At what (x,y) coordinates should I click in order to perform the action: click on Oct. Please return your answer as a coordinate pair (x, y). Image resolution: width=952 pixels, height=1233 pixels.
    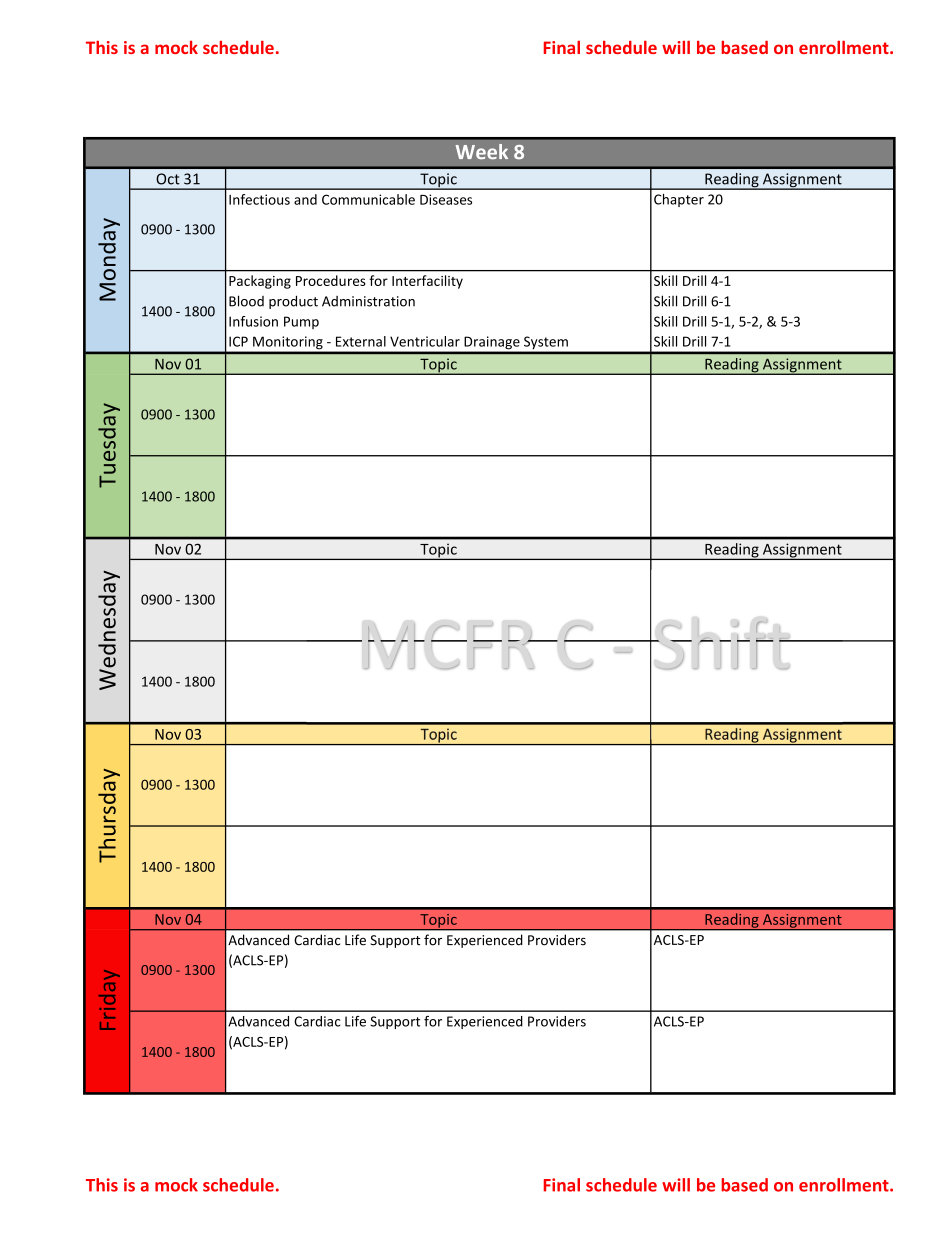
    Looking at the image, I should click on (168, 179).
